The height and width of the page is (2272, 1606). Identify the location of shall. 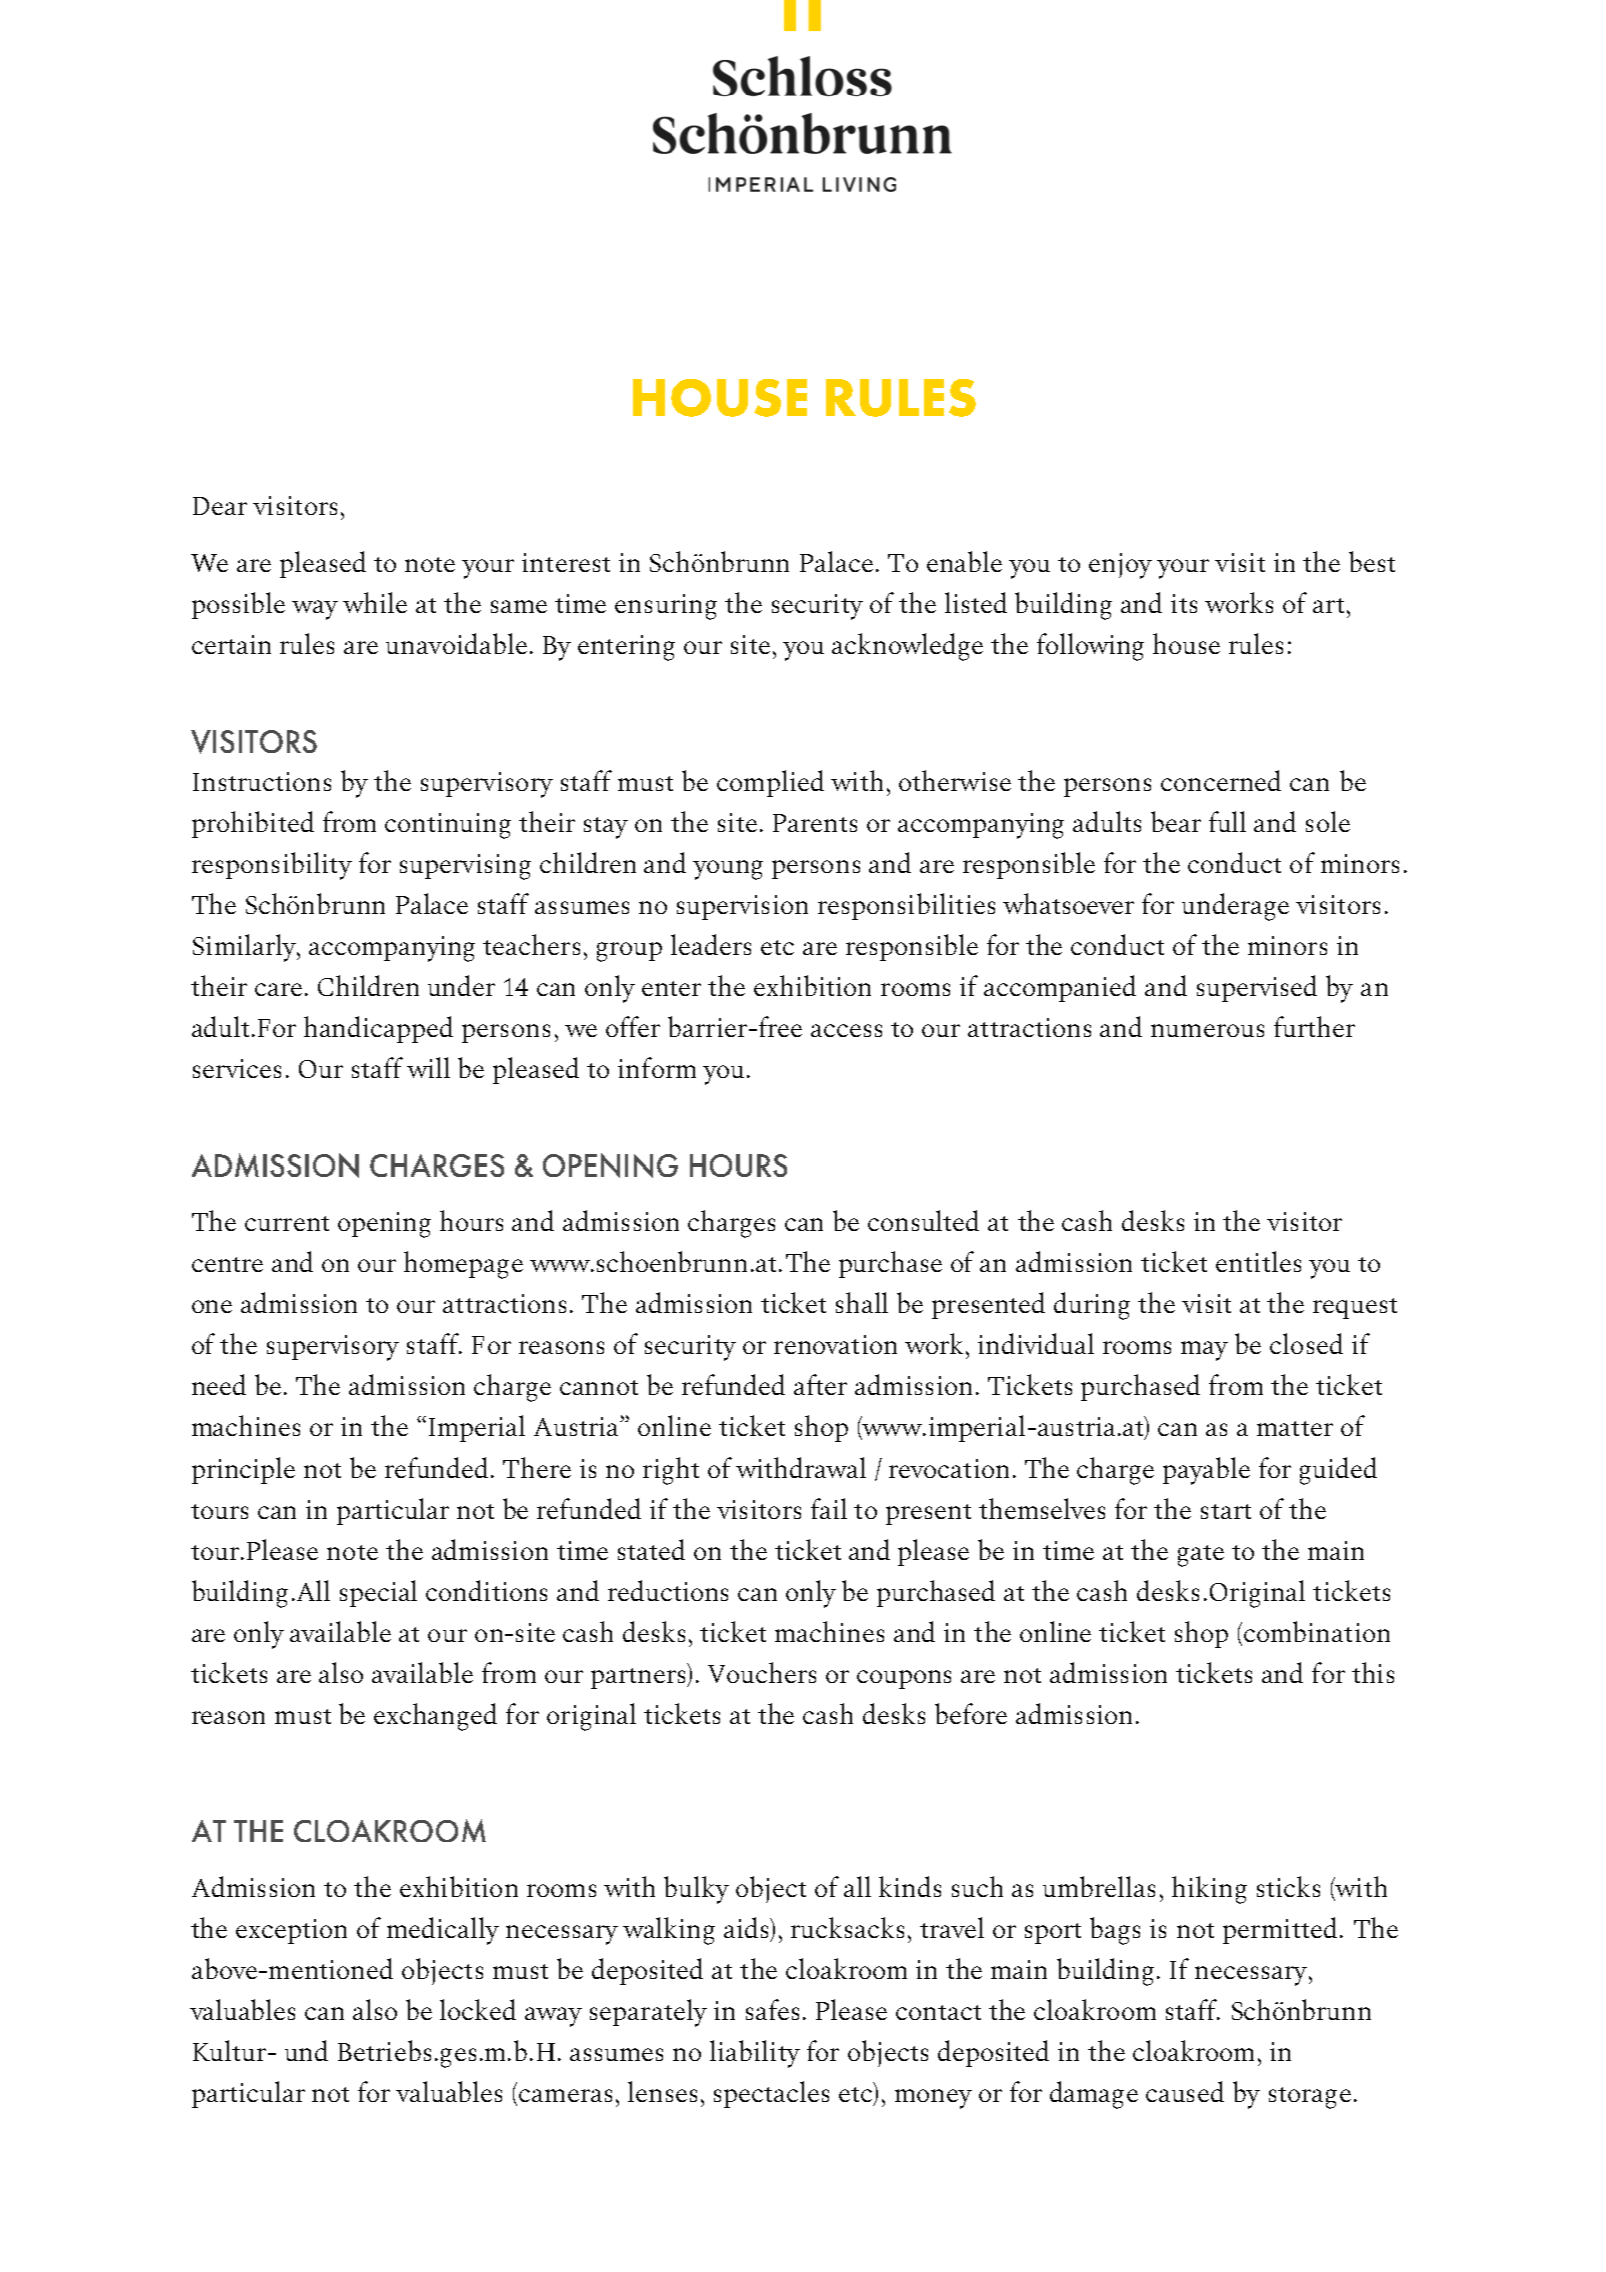
(862, 1302).
